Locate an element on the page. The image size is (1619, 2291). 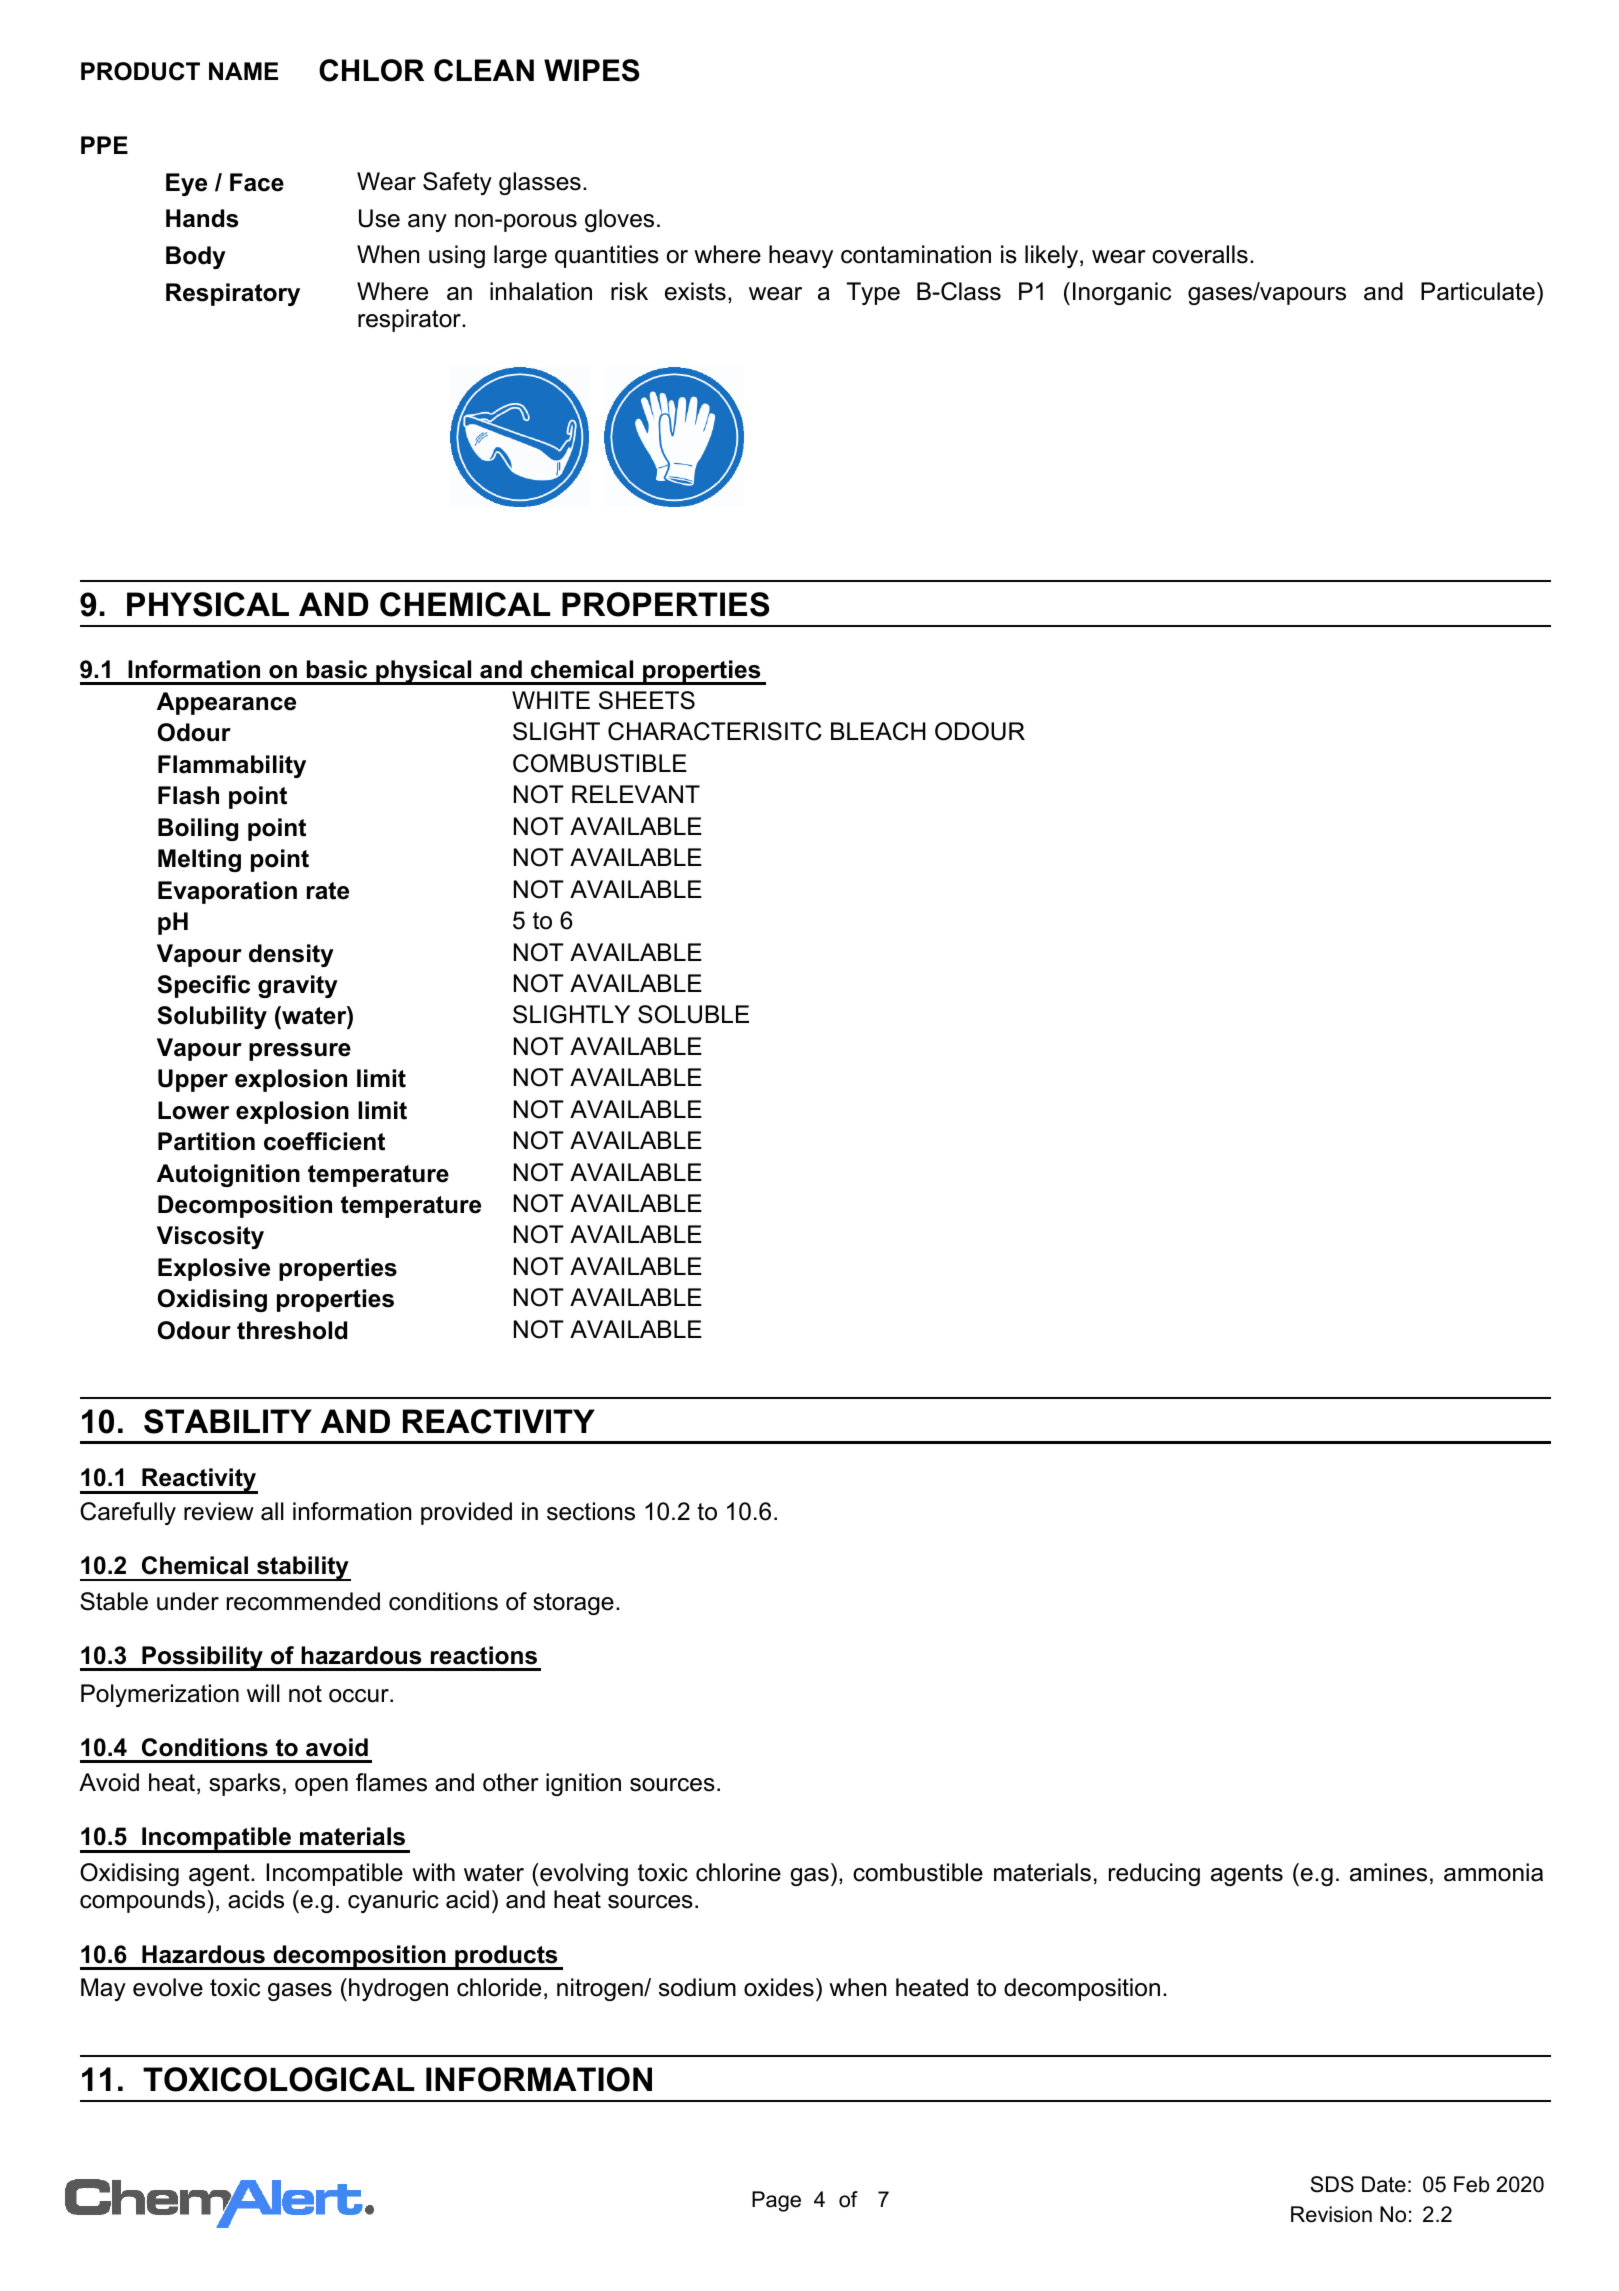
coveralls is located at coordinates (1200, 254).
